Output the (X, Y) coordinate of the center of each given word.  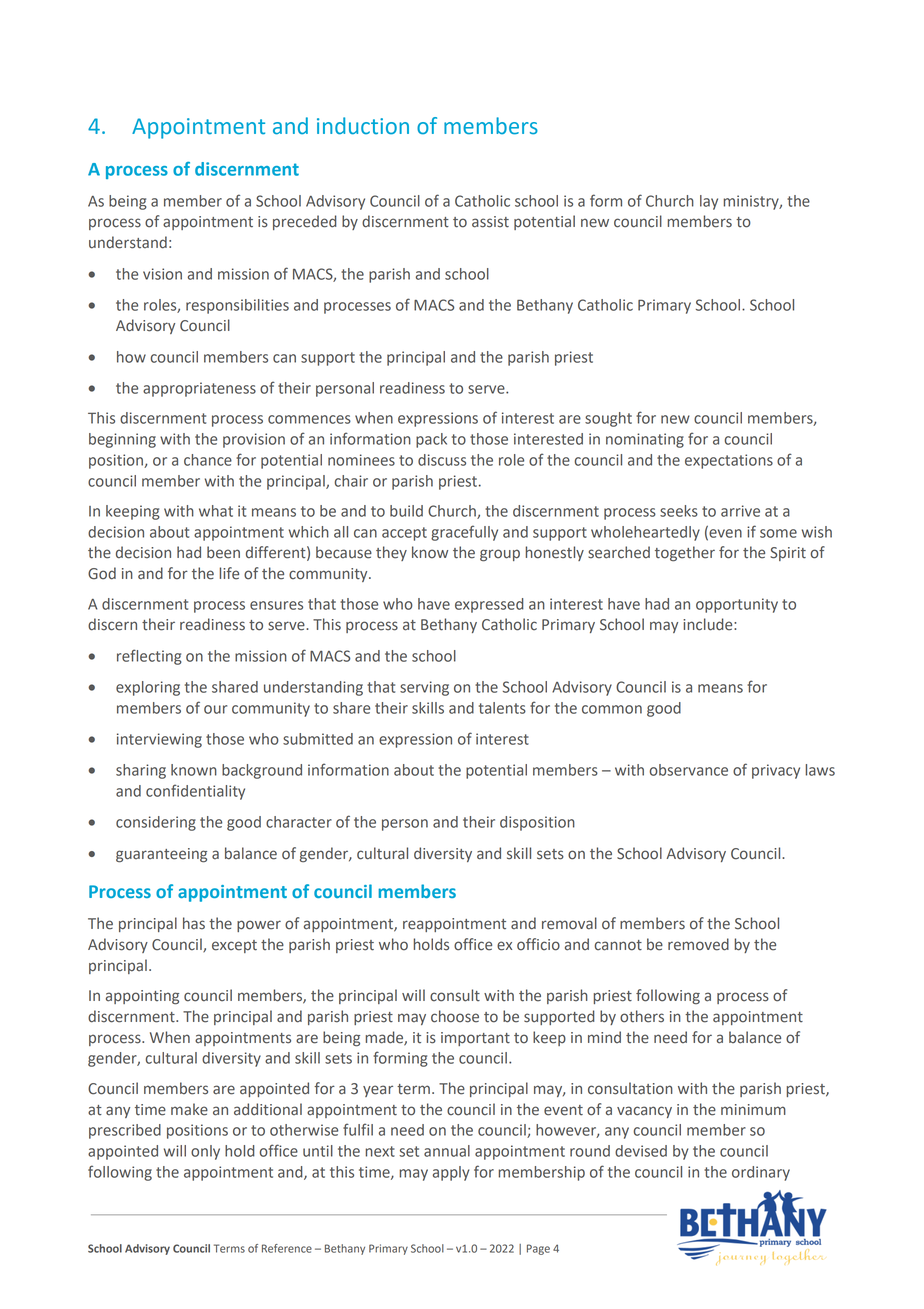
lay (709, 202)
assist (490, 222)
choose (455, 1016)
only (205, 1152)
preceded (305, 222)
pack (431, 440)
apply (451, 1173)
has (194, 923)
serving (424, 688)
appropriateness (199, 389)
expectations (729, 461)
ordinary (761, 1173)
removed (698, 944)
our (215, 709)
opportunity (737, 605)
